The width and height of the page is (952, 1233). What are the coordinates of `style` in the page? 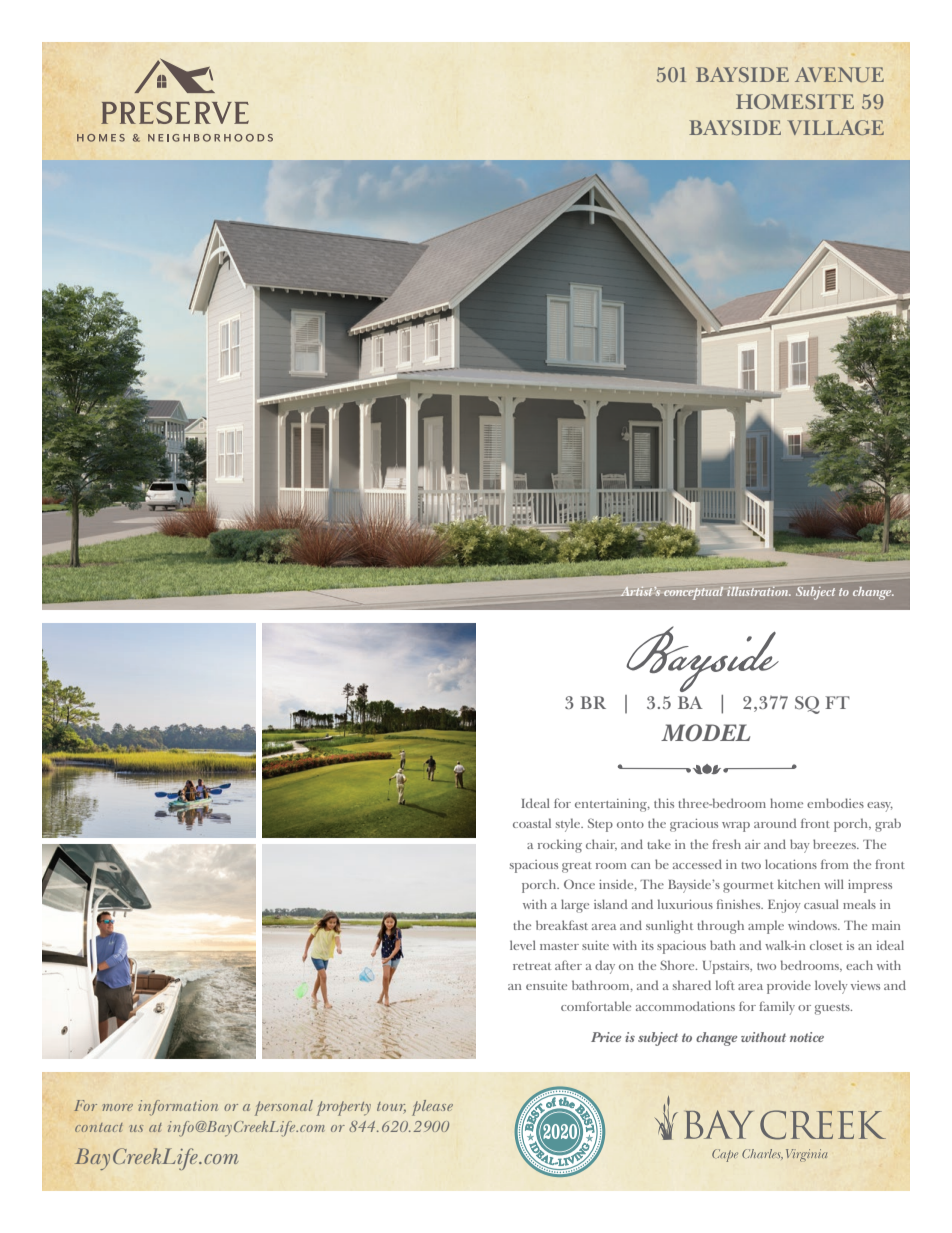 It's located at (569, 825).
